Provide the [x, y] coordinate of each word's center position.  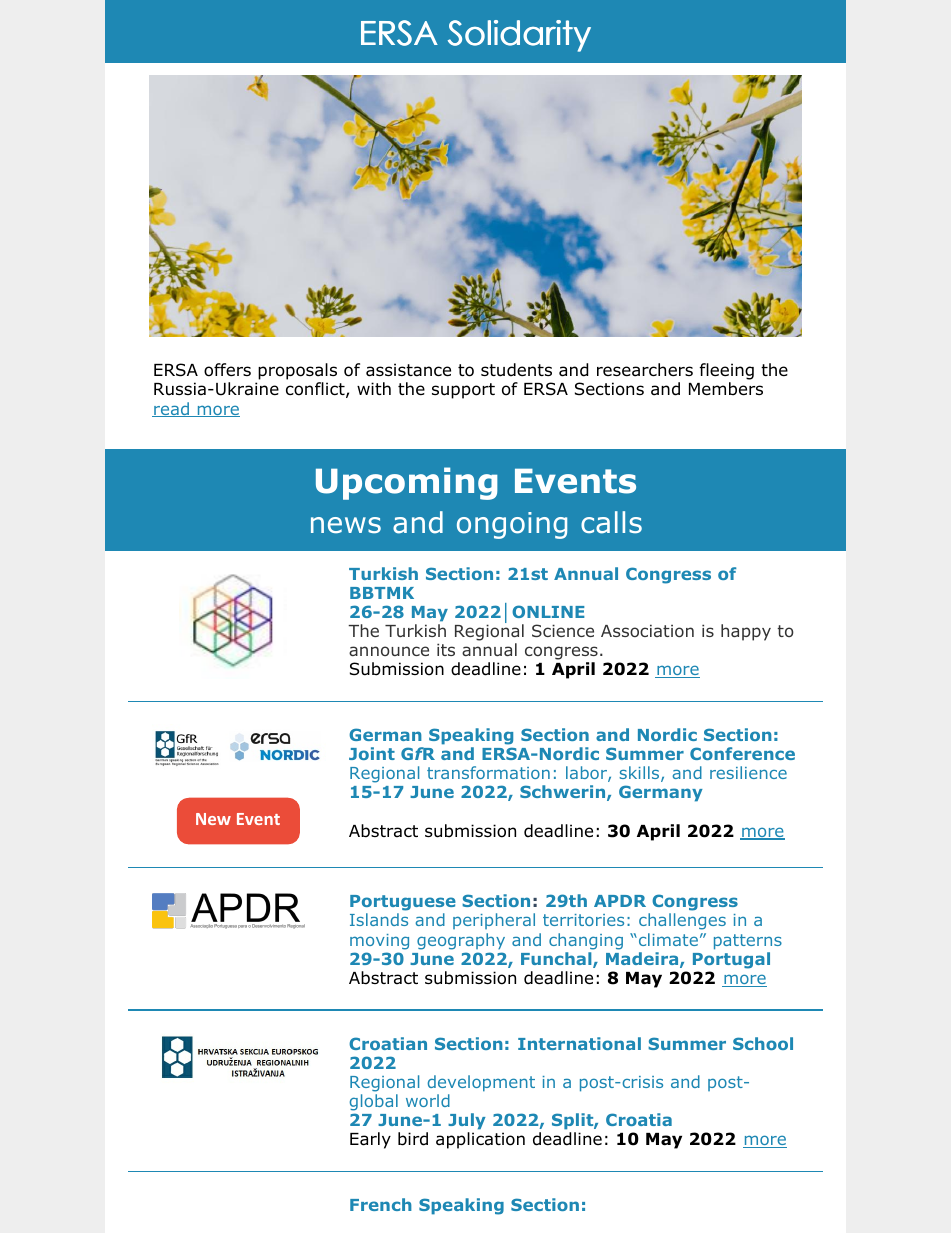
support [463, 391]
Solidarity [519, 36]
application [480, 1140]
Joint [372, 753]
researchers [645, 370]
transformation [488, 772]
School [763, 1043]
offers [227, 370]
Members [726, 389]
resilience [748, 772]
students [516, 370]
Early [370, 1140]
